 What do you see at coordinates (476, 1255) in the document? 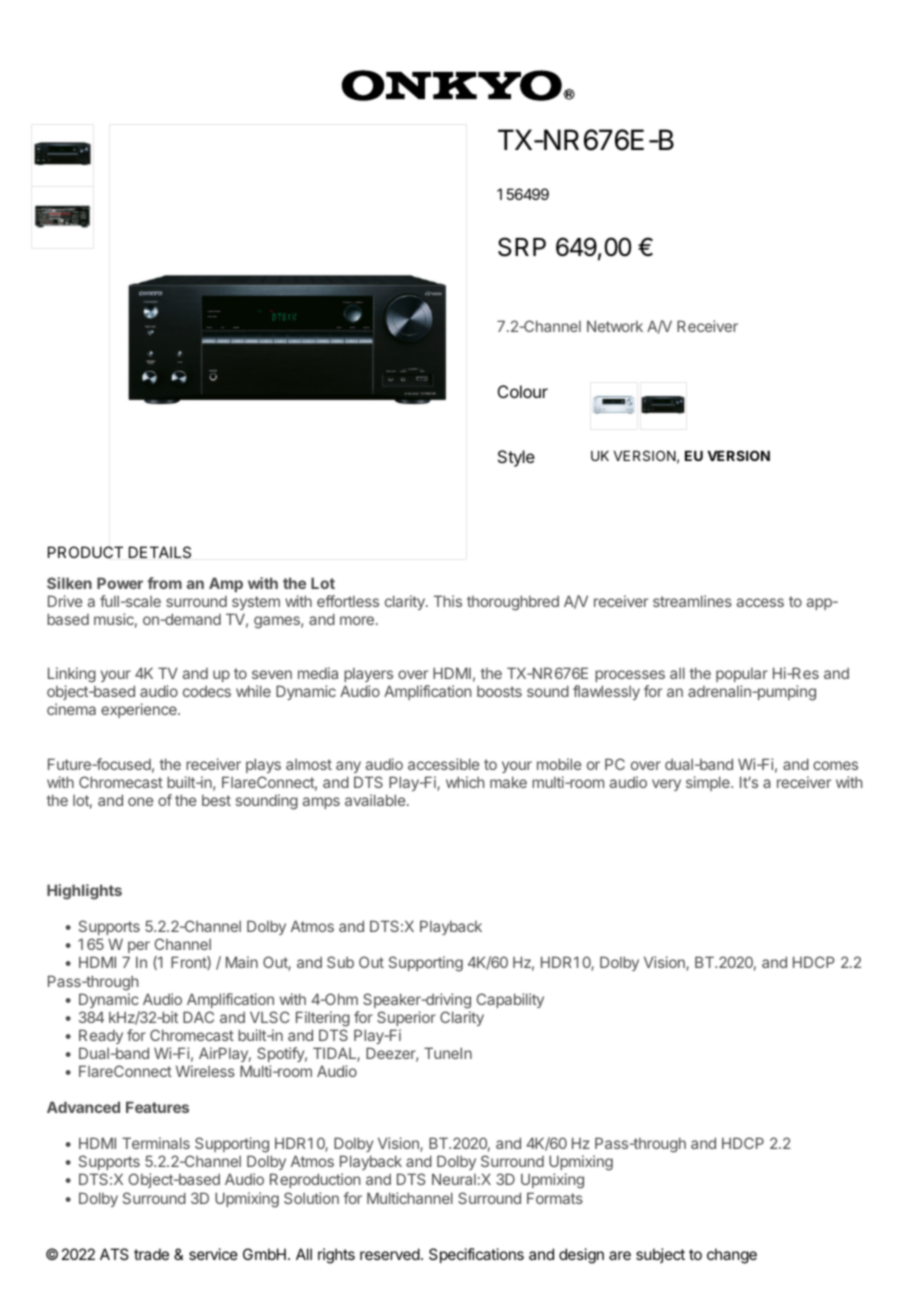
I see `Specifications` at bounding box center [476, 1255].
